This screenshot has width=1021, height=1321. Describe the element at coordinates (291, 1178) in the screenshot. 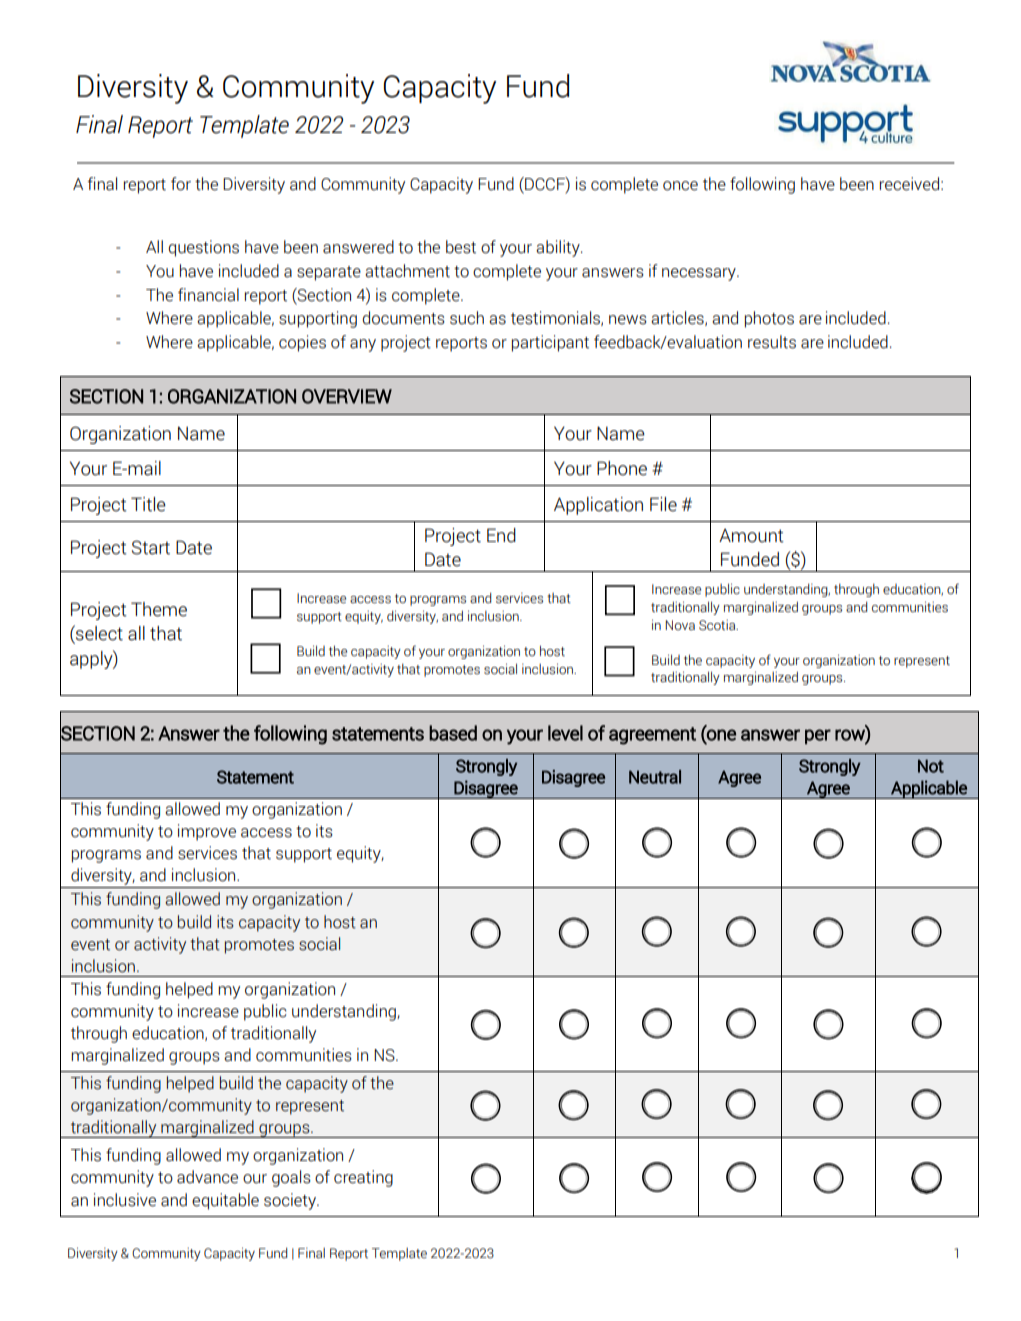

I see `goals` at that location.
